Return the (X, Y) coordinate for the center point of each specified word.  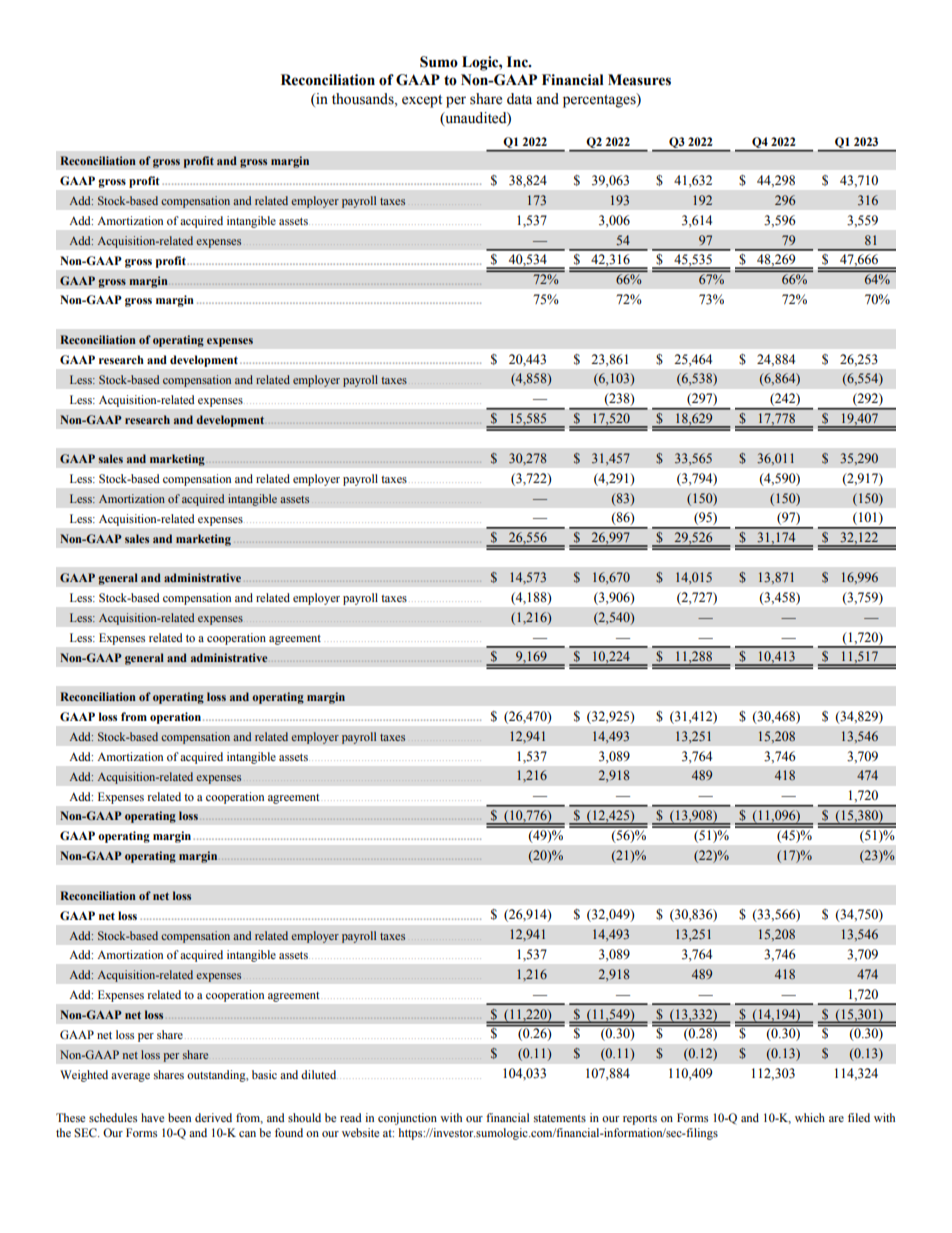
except (422, 101)
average (130, 1077)
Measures (639, 80)
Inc (518, 62)
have (152, 1117)
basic (264, 1074)
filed (859, 1117)
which (810, 1117)
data (519, 99)
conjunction (407, 1119)
